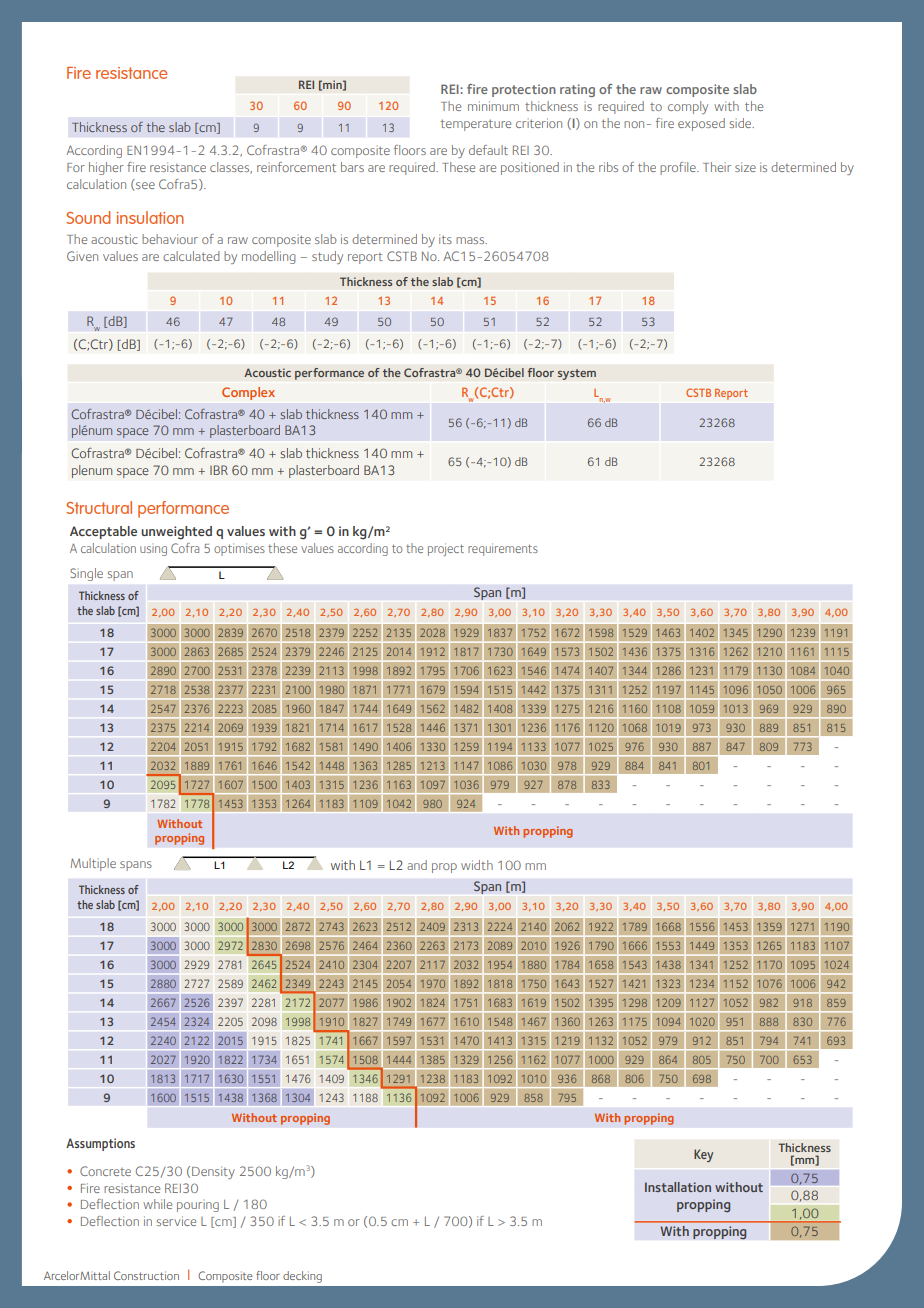 This screenshot has width=924, height=1308. I want to click on Key, so click(703, 1155).
